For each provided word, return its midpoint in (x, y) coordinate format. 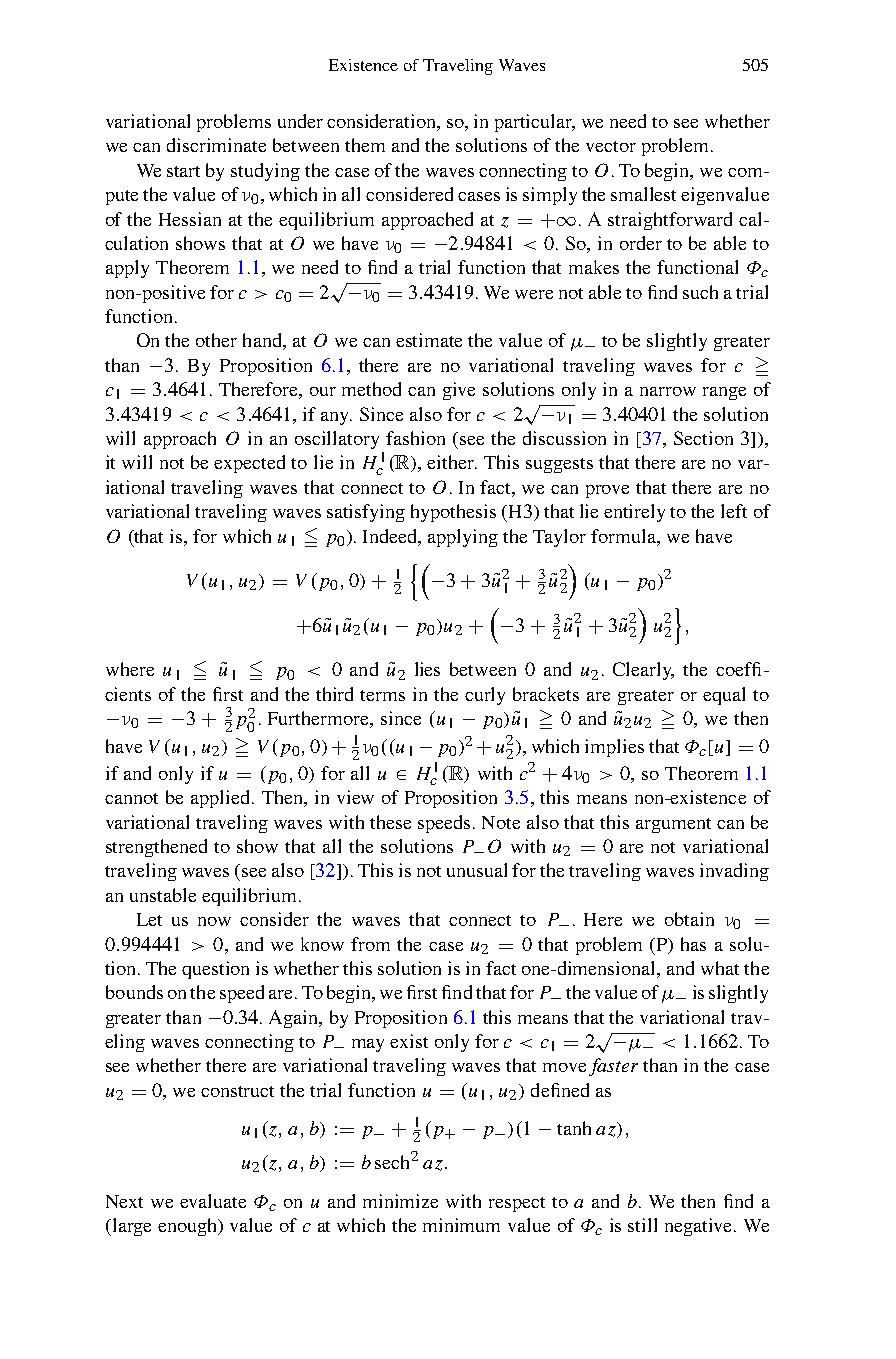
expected (249, 464)
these (390, 822)
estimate (429, 340)
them (365, 145)
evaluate (213, 1201)
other (216, 340)
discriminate (216, 145)
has (693, 944)
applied (222, 799)
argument (673, 825)
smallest (643, 194)
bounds (134, 992)
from (370, 944)
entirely (634, 513)
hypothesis (453, 513)
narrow (668, 391)
